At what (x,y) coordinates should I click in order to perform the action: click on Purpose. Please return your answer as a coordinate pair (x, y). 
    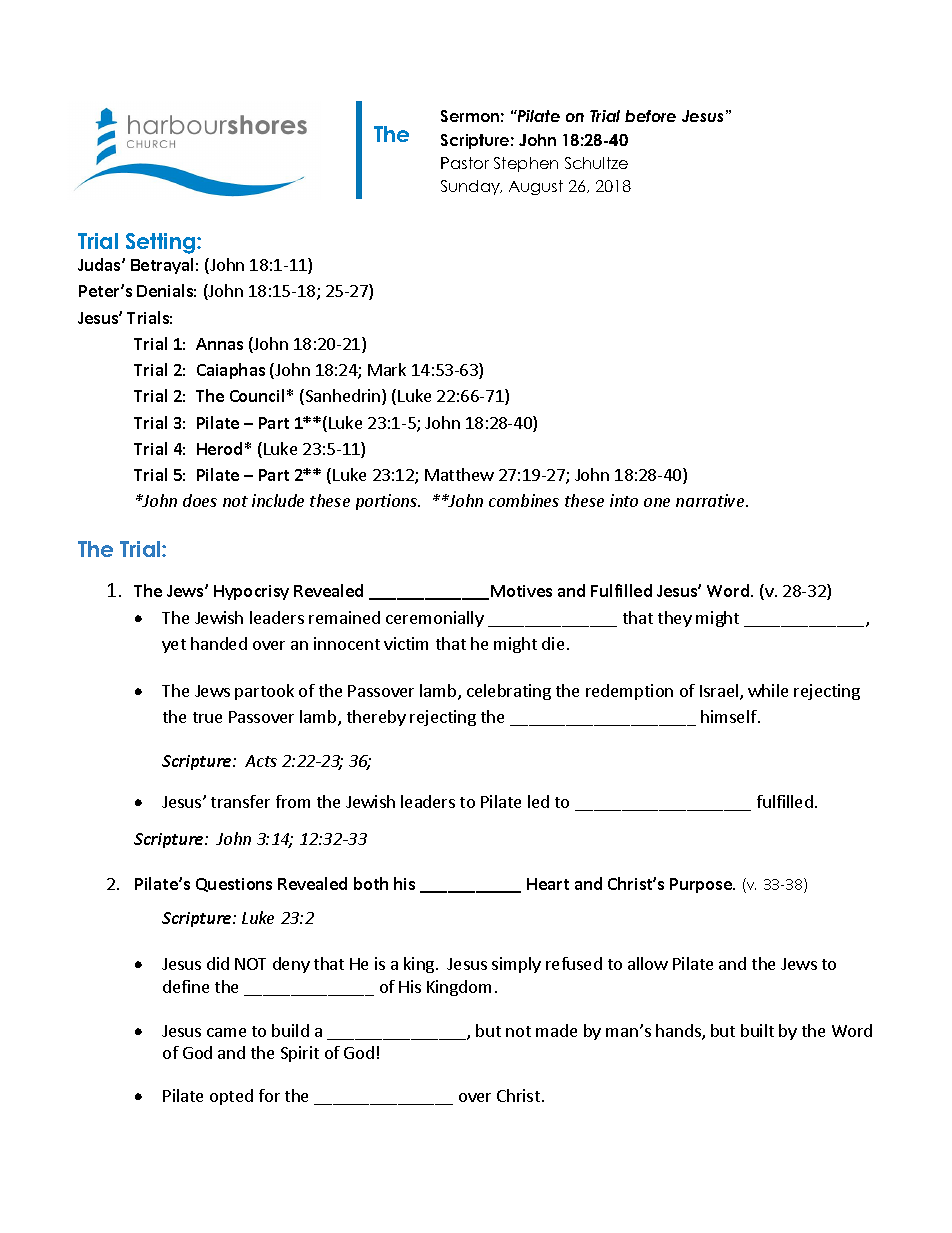
    Looking at the image, I should click on (702, 885).
